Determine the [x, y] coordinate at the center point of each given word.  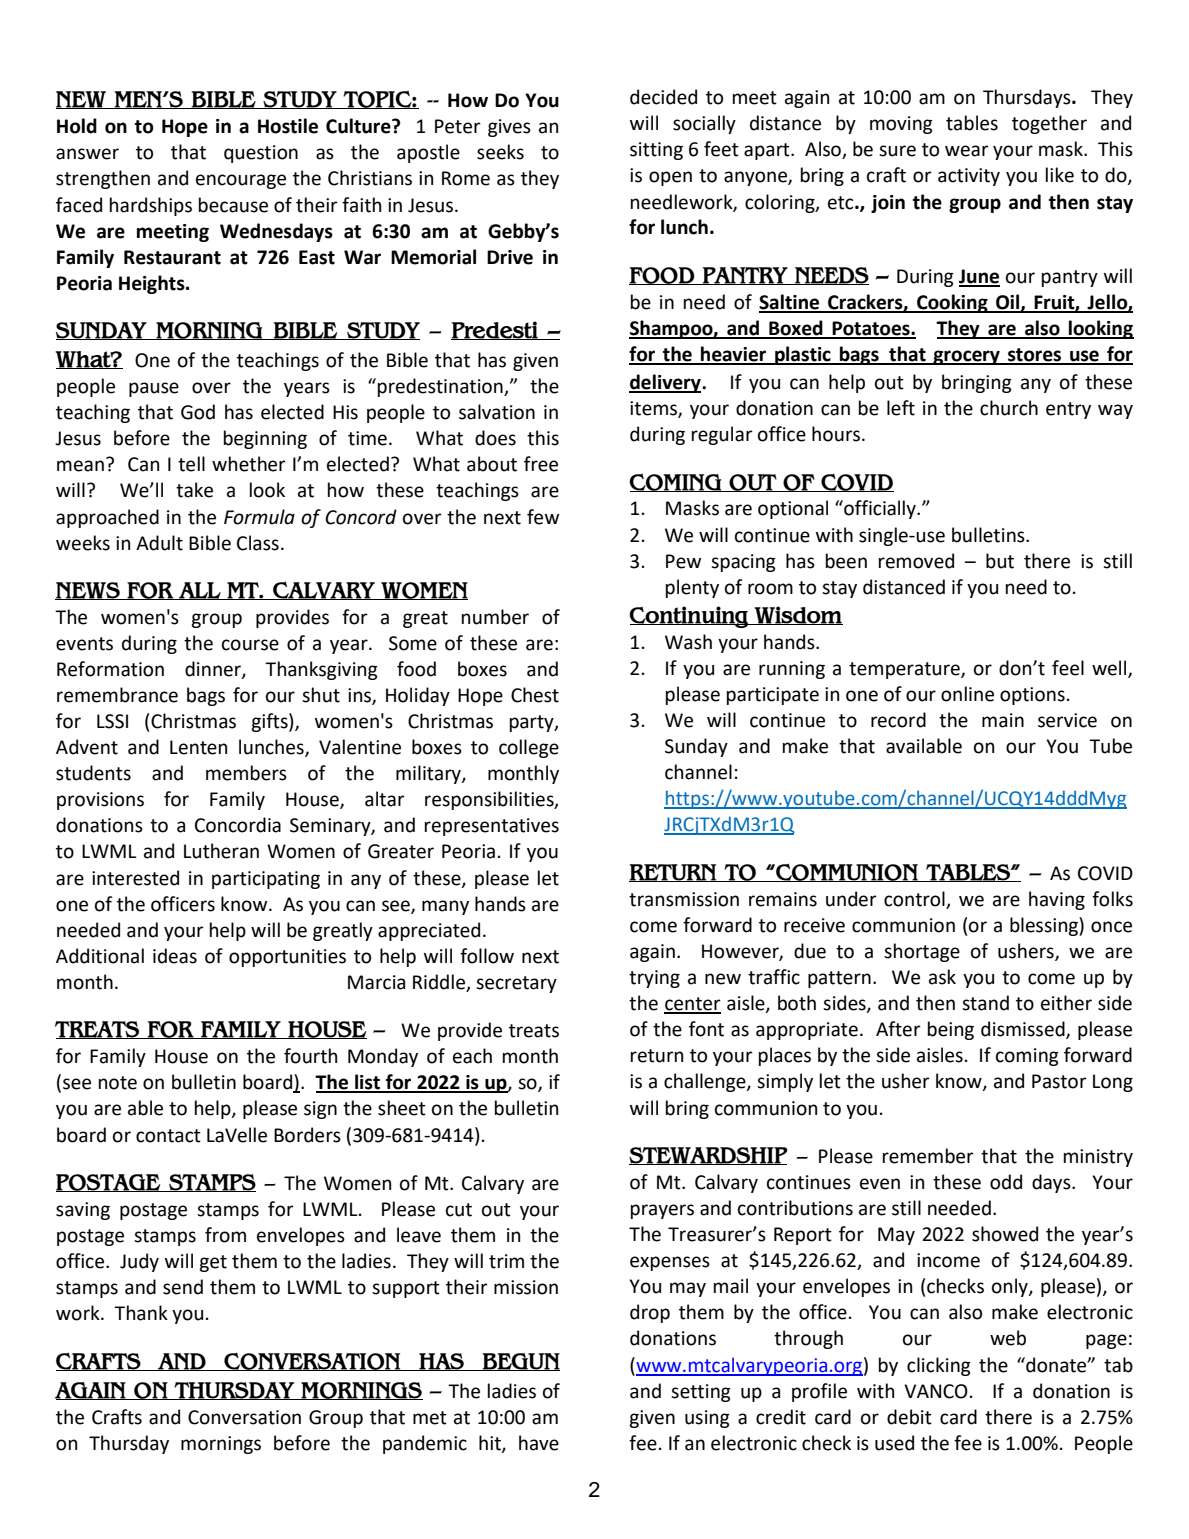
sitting [656, 151]
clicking [939, 1366]
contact [168, 1136]
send [183, 1287]
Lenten [198, 747]
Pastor [1059, 1081]
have [539, 1443]
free [541, 464]
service [1067, 720]
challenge [706, 1082]
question [261, 154]
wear [967, 151]
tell [191, 464]
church [1009, 408]
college [529, 748]
